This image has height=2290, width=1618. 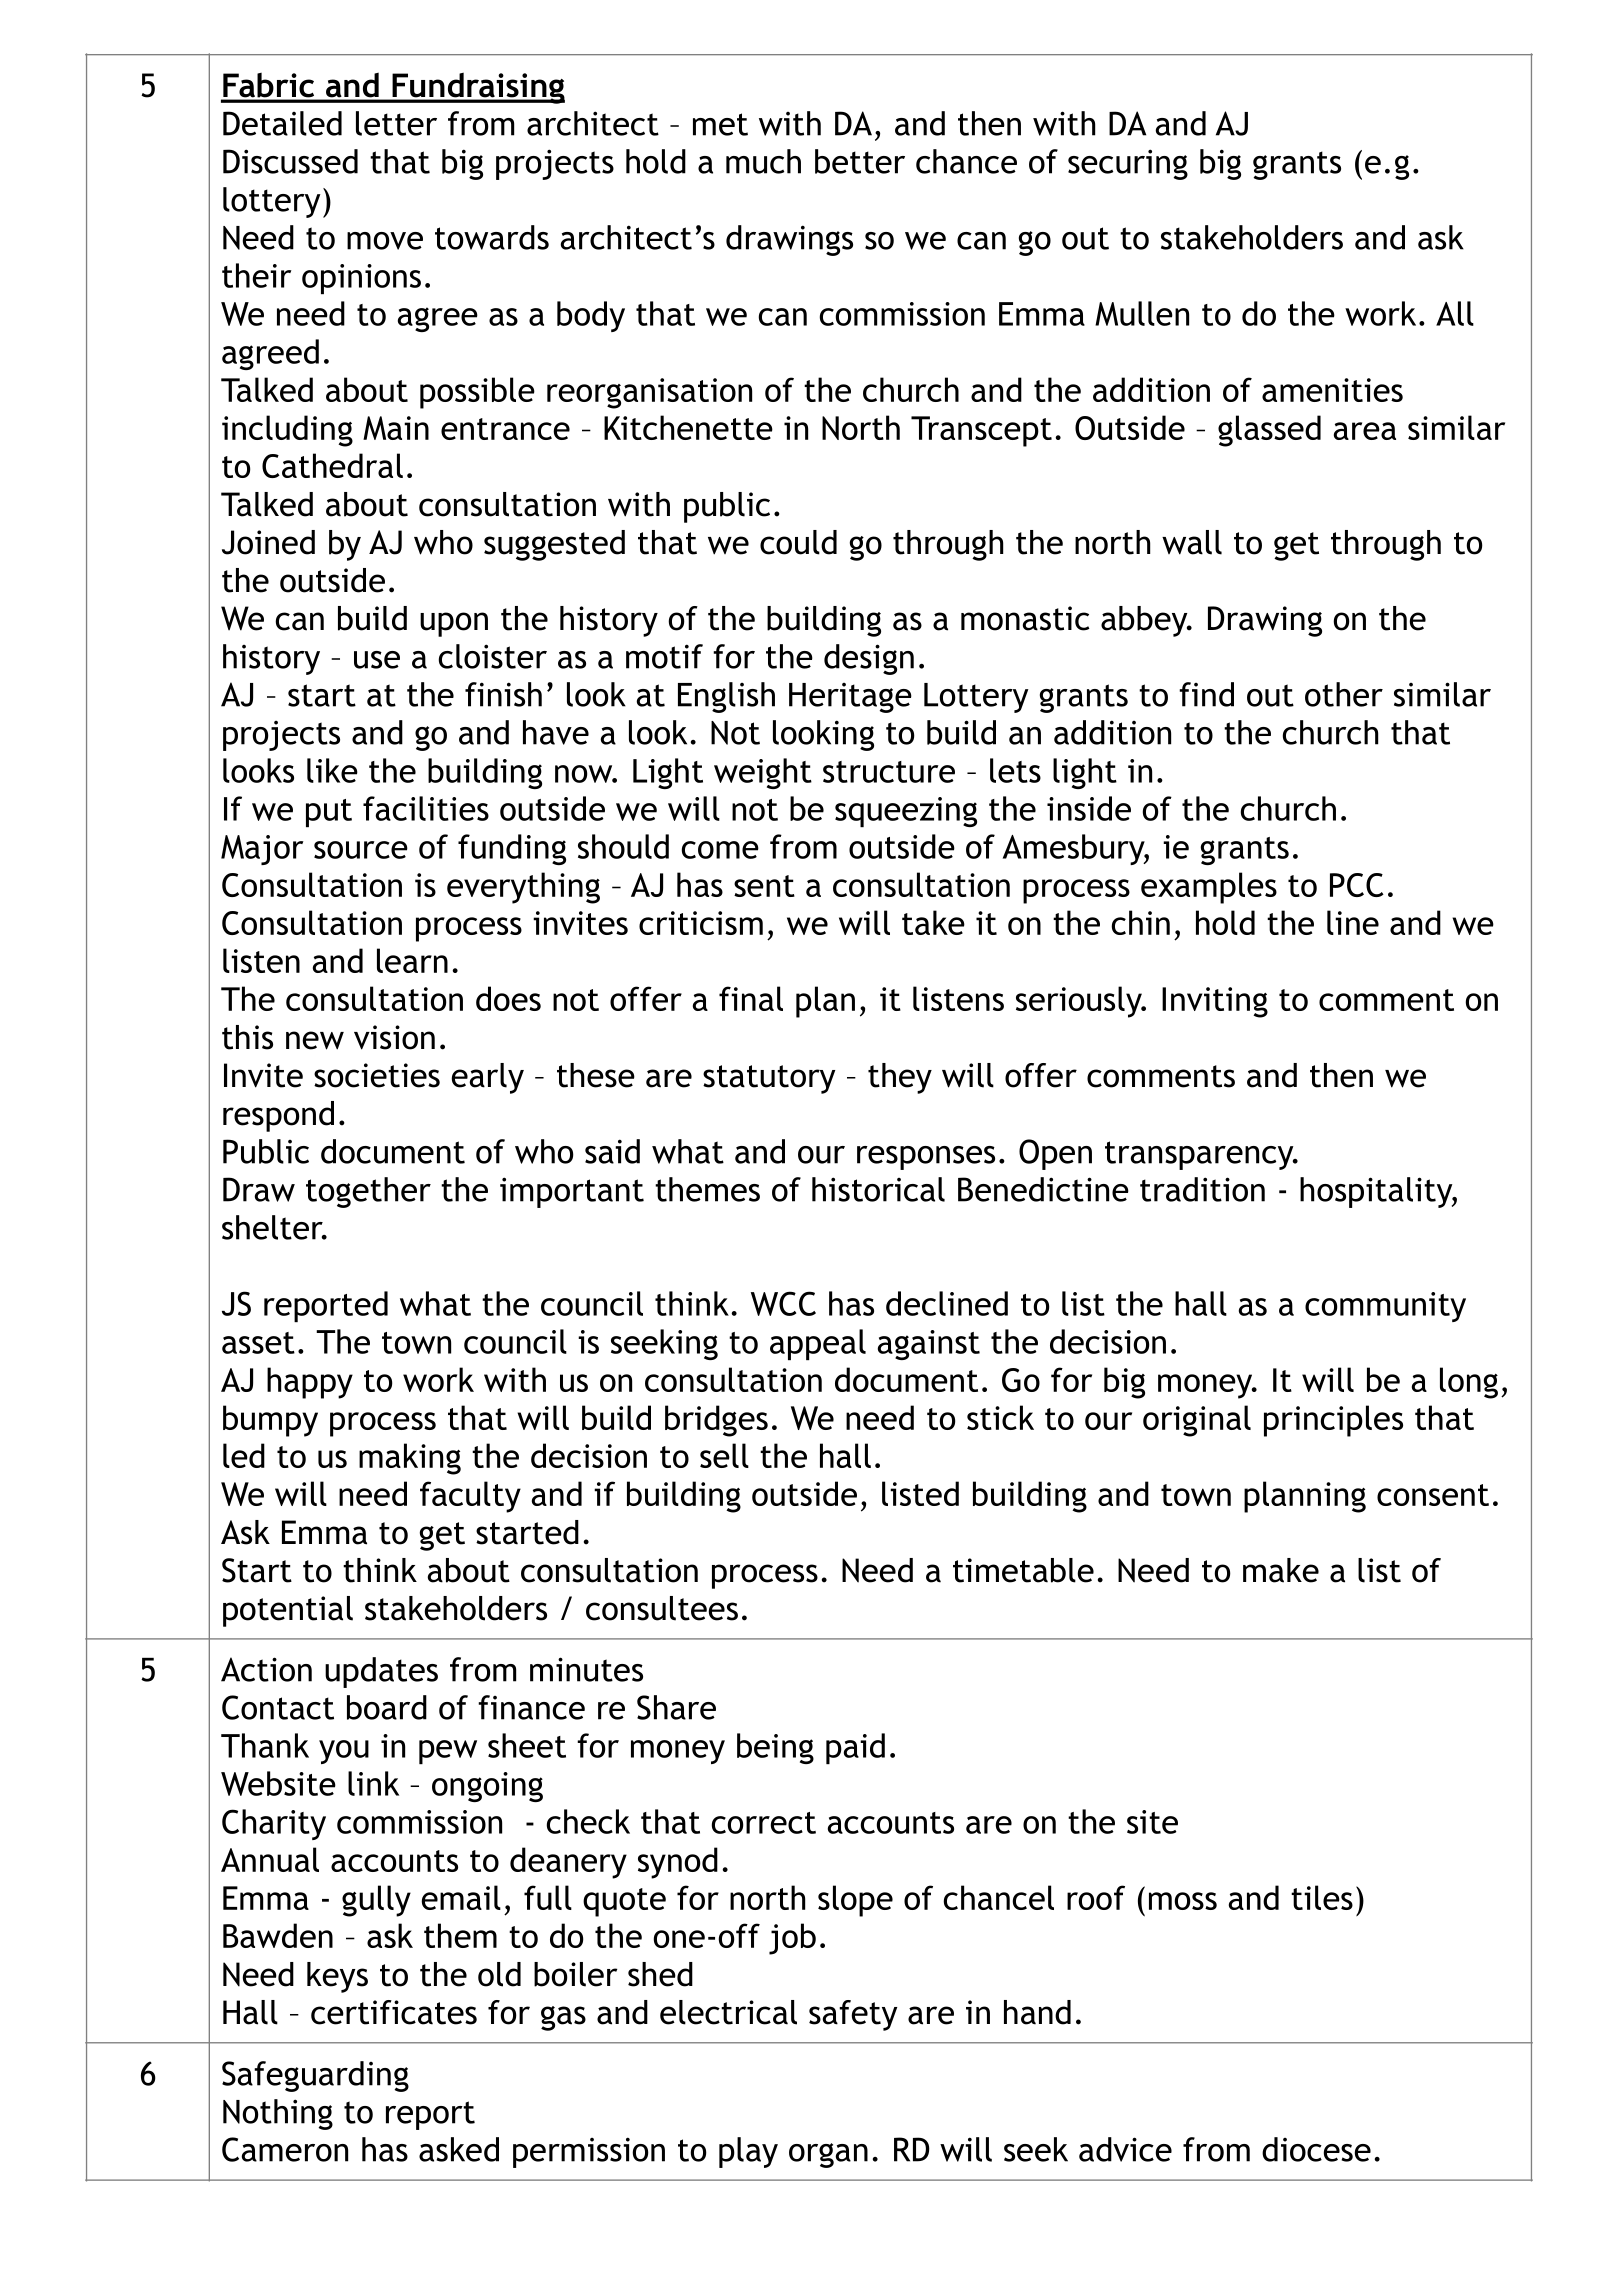 What do you see at coordinates (315, 2076) in the image?
I see `Safeguarding` at bounding box center [315, 2076].
